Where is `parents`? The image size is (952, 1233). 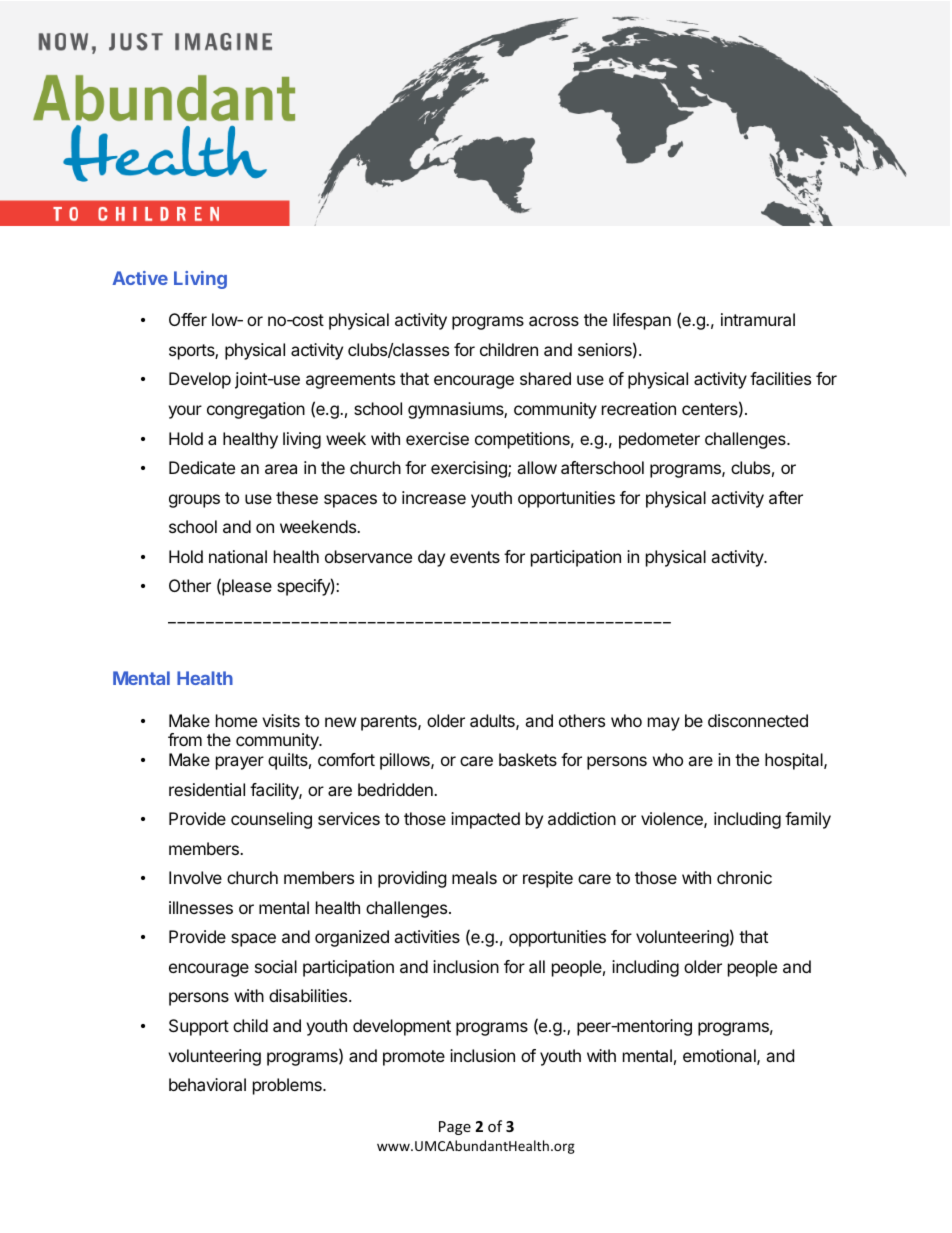 parents is located at coordinates (390, 723).
